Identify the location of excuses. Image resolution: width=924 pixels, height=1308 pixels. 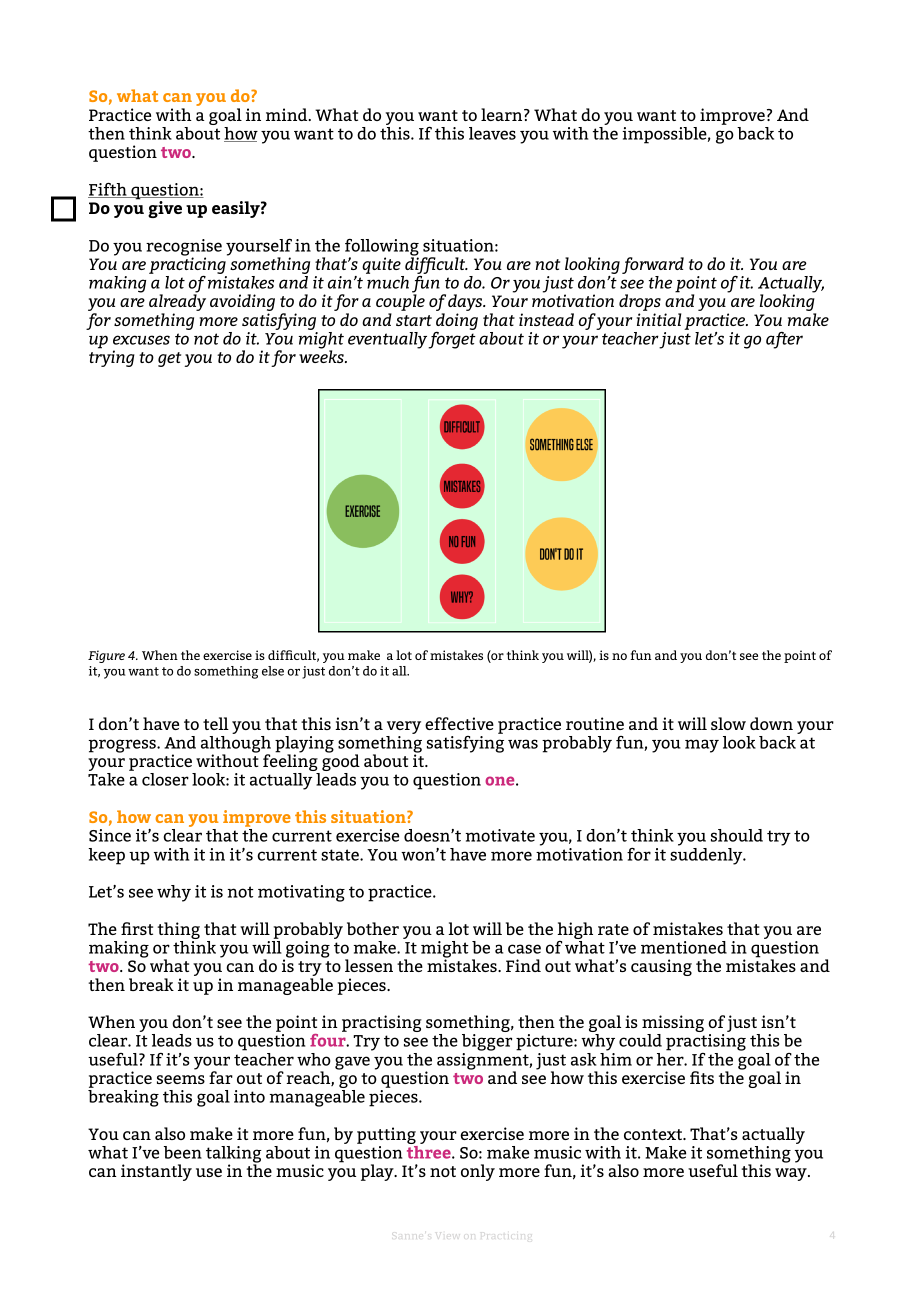
(141, 340).
